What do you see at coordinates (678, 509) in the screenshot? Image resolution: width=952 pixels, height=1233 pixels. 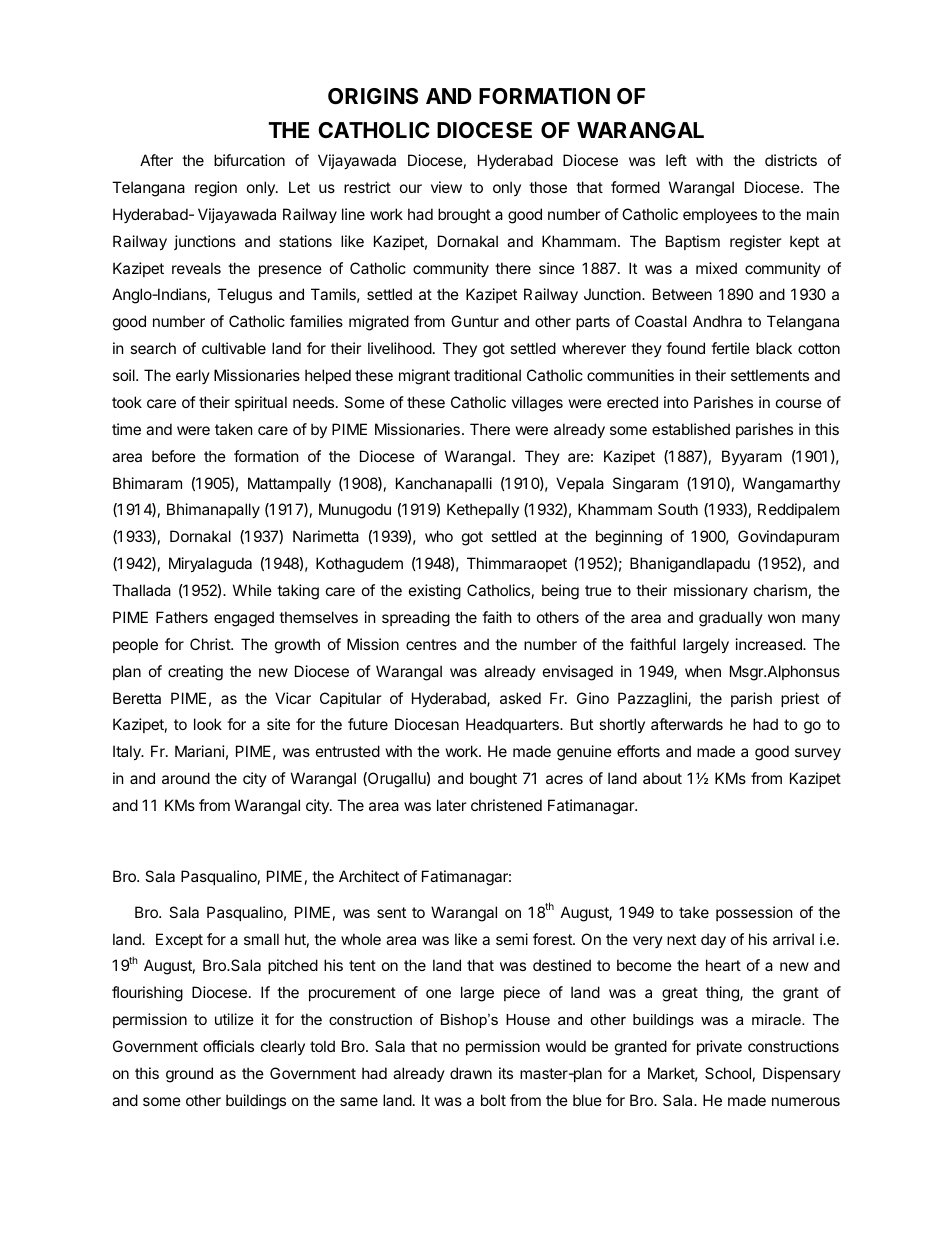 I see `South` at bounding box center [678, 509].
